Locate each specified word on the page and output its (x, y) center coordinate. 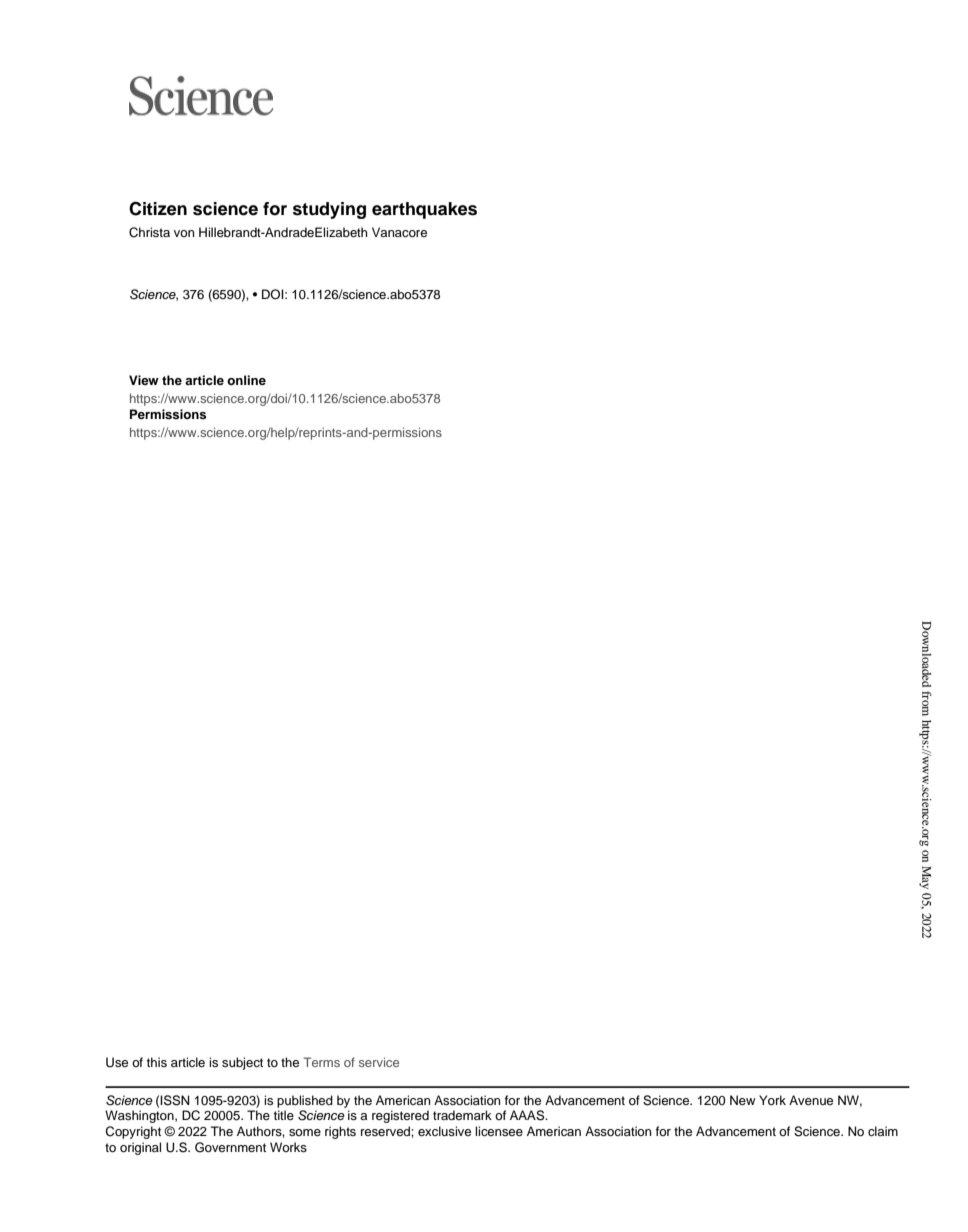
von (184, 233)
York (772, 1100)
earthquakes (424, 210)
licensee (499, 1131)
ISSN (175, 1100)
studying (329, 210)
